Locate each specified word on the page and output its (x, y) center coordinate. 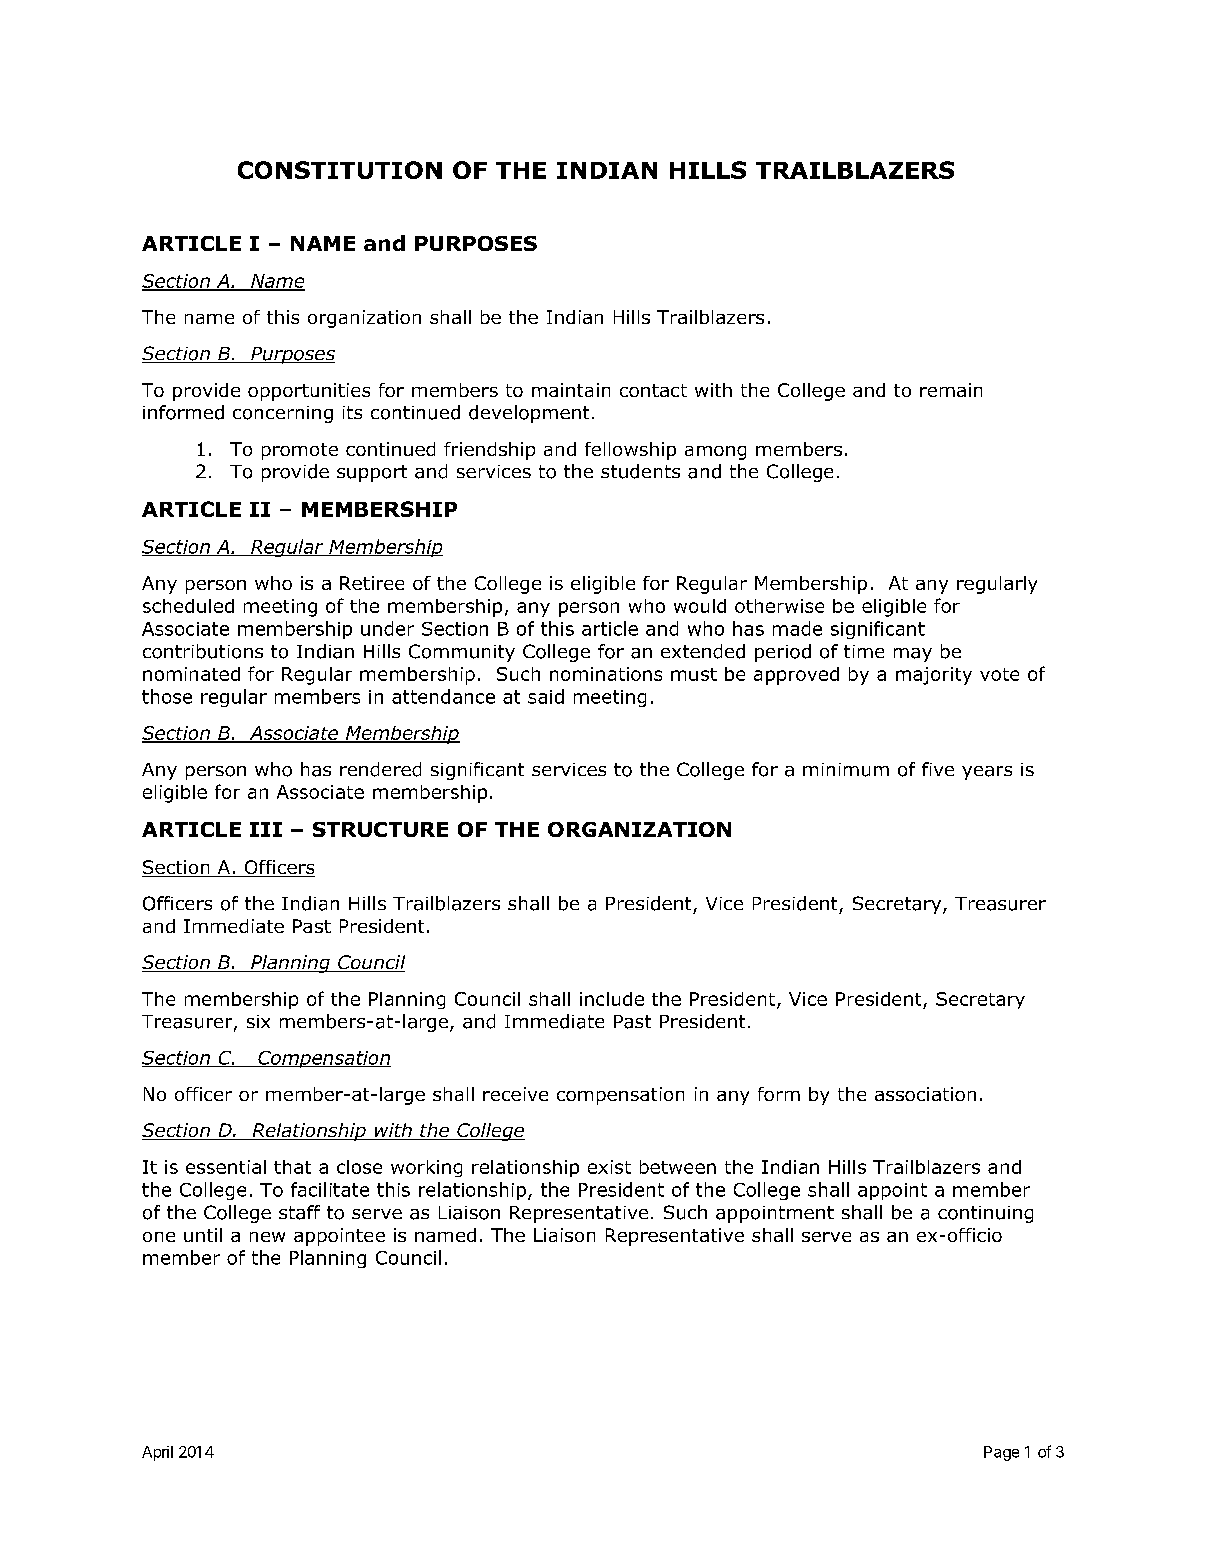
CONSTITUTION (340, 170)
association (925, 1094)
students (640, 471)
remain (951, 390)
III (266, 829)
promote (300, 451)
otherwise (779, 606)
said (546, 696)
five (938, 769)
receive (515, 1094)
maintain (571, 390)
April (157, 1453)
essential (226, 1167)
